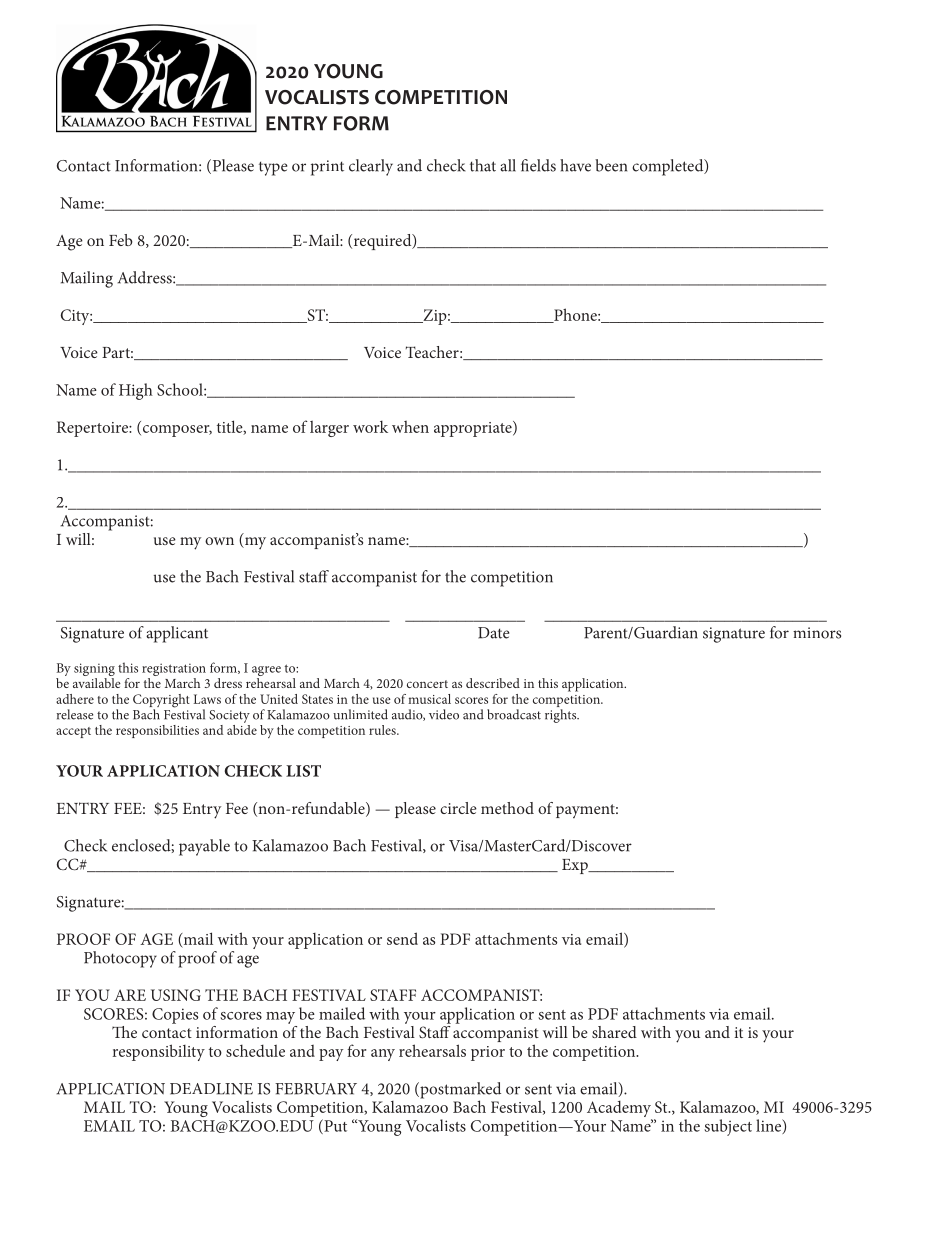 The height and width of the document is (1233, 952). What do you see at coordinates (728, 1127) in the document?
I see `subject` at bounding box center [728, 1127].
